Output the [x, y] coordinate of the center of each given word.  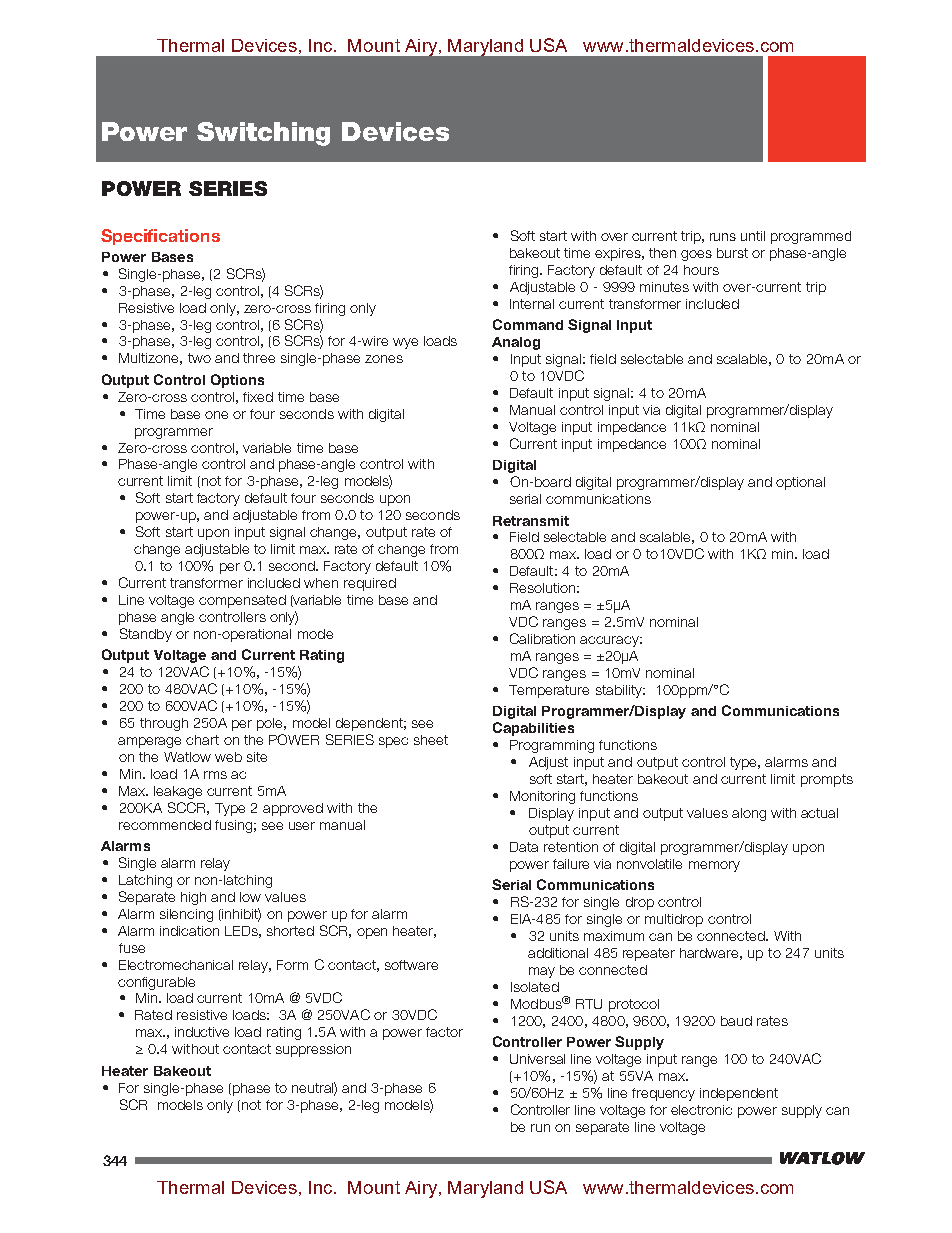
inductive [202, 1032]
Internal [532, 304]
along [749, 814]
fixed [258, 397]
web [228, 757]
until [753, 236]
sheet [431, 740]
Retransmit [531, 521]
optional [800, 483]
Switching [263, 134]
